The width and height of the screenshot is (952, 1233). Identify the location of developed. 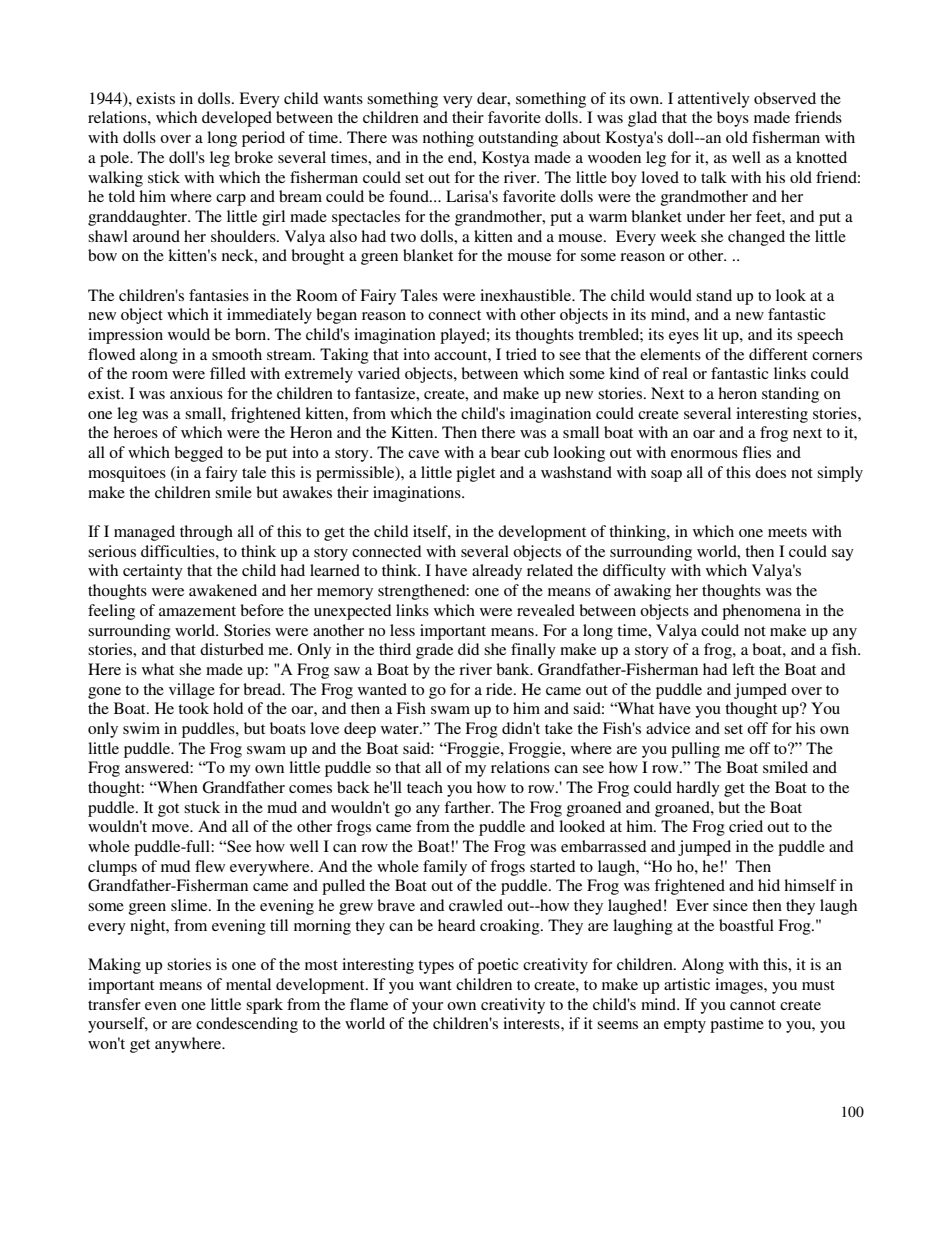
(237, 119).
